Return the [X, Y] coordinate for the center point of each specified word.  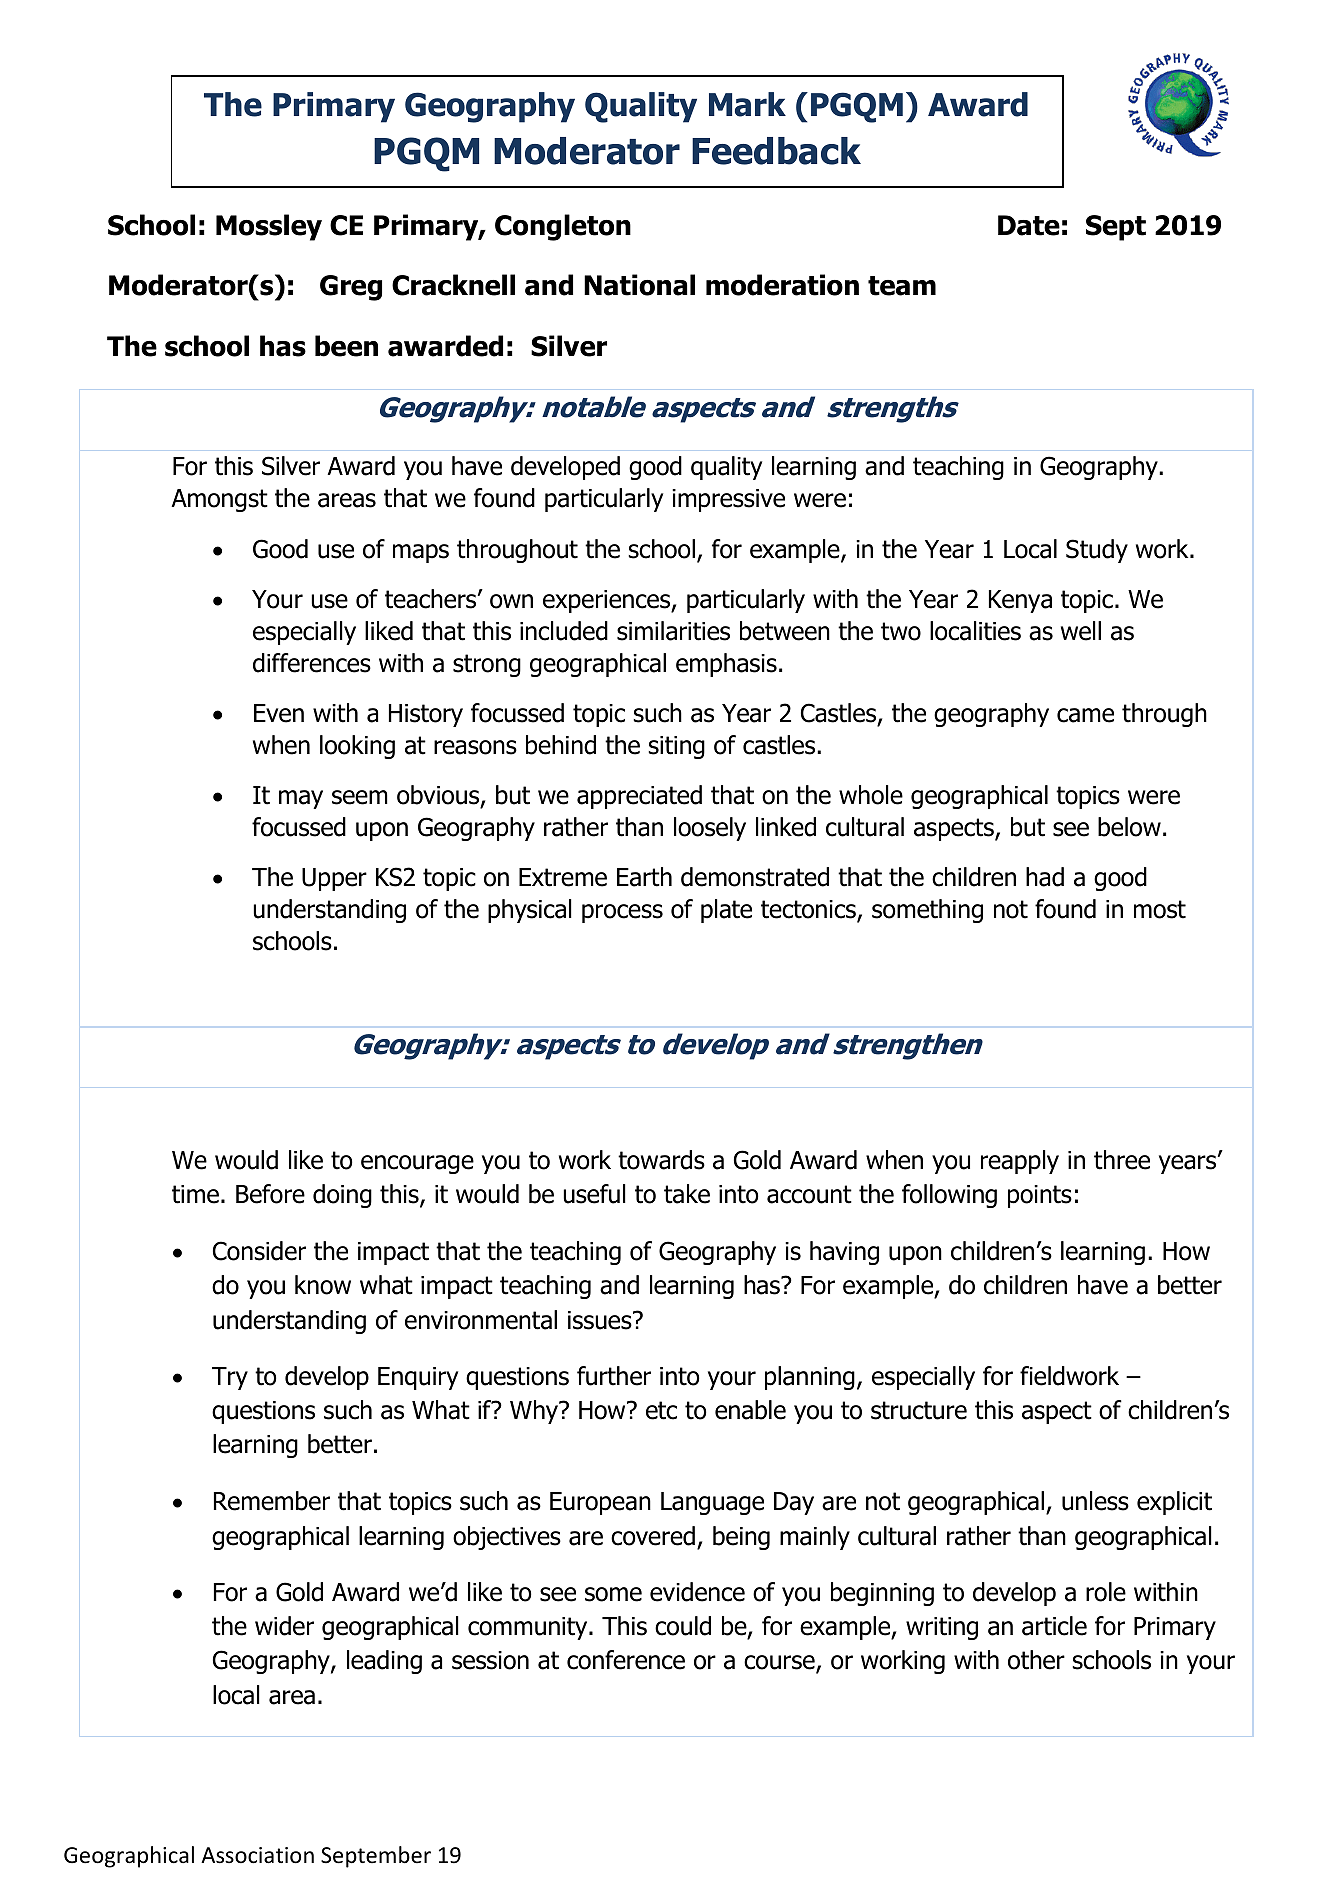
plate [726, 911]
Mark [747, 104]
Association [257, 1855]
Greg [351, 288]
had [1045, 877]
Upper [334, 879]
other [1036, 1660]
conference [626, 1660]
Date [1029, 225]
